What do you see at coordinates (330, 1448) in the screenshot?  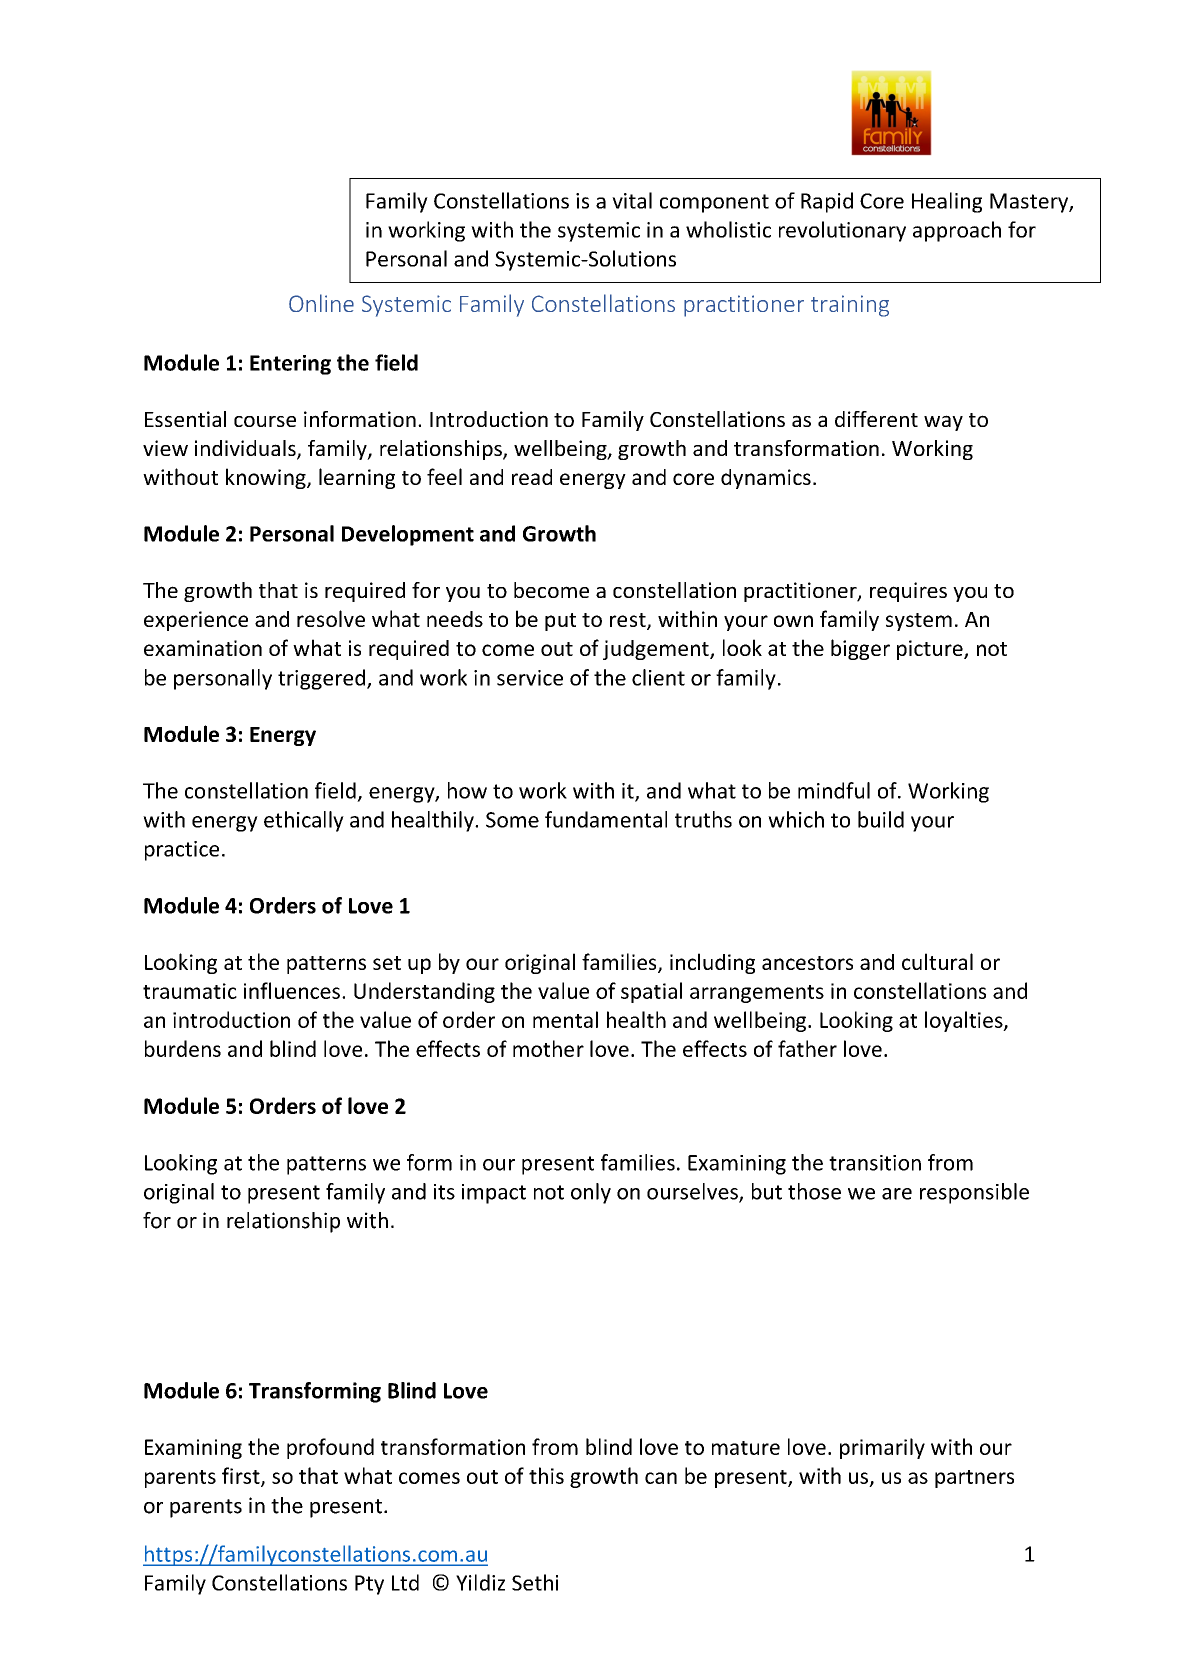 I see `profound` at bounding box center [330, 1448].
